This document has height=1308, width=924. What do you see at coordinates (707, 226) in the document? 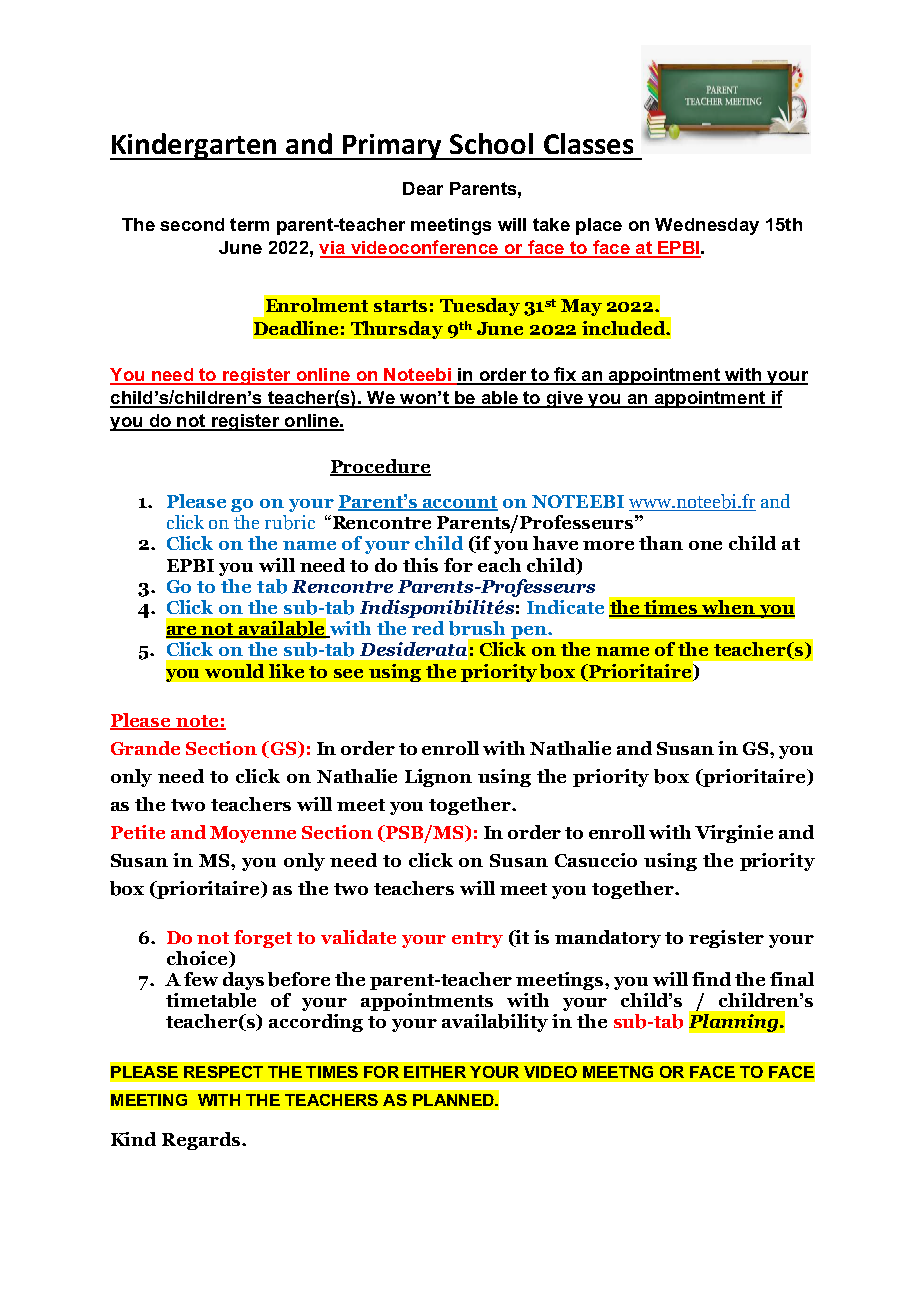
I see `Wednesday` at bounding box center [707, 226].
